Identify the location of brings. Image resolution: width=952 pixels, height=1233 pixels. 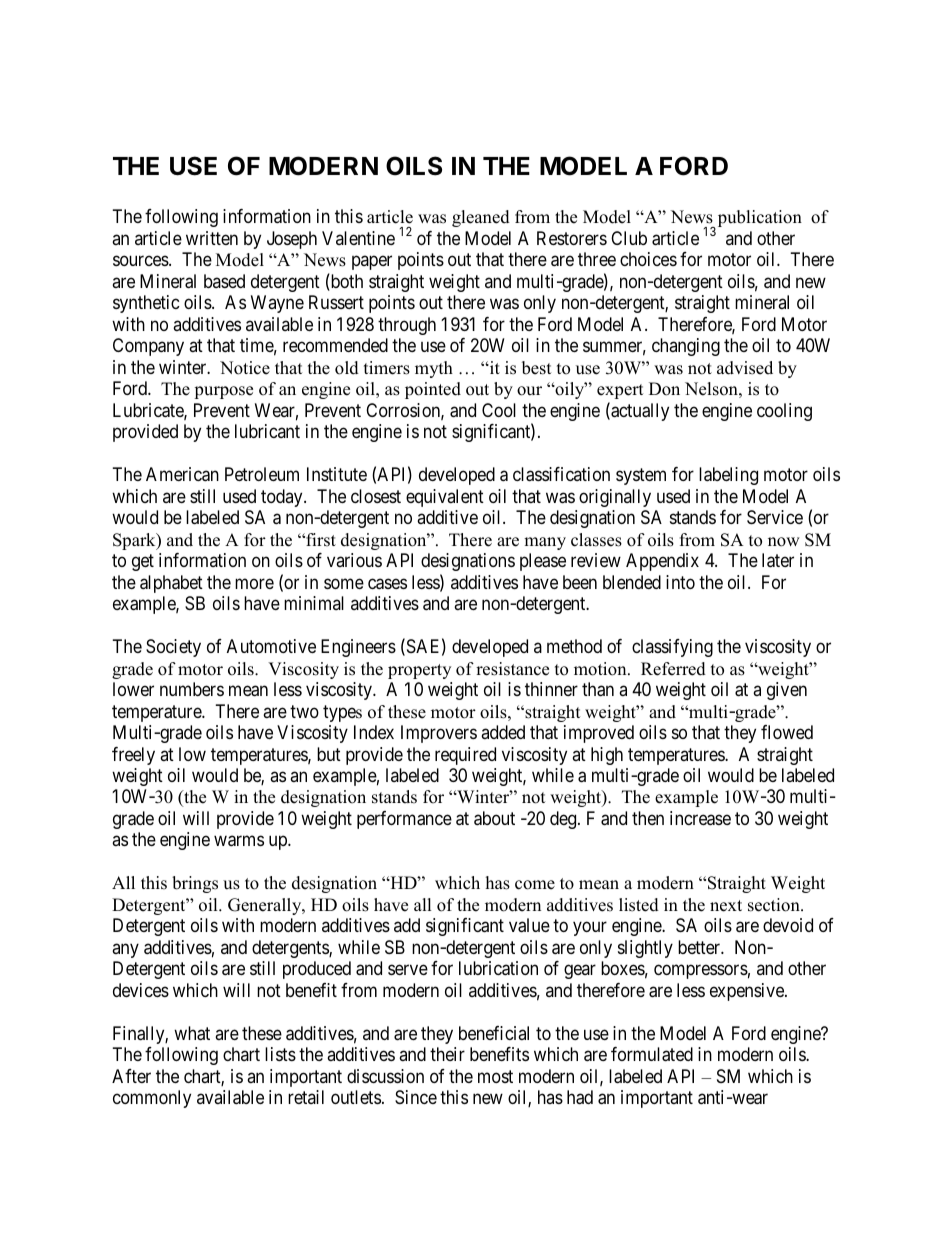
(195, 884).
